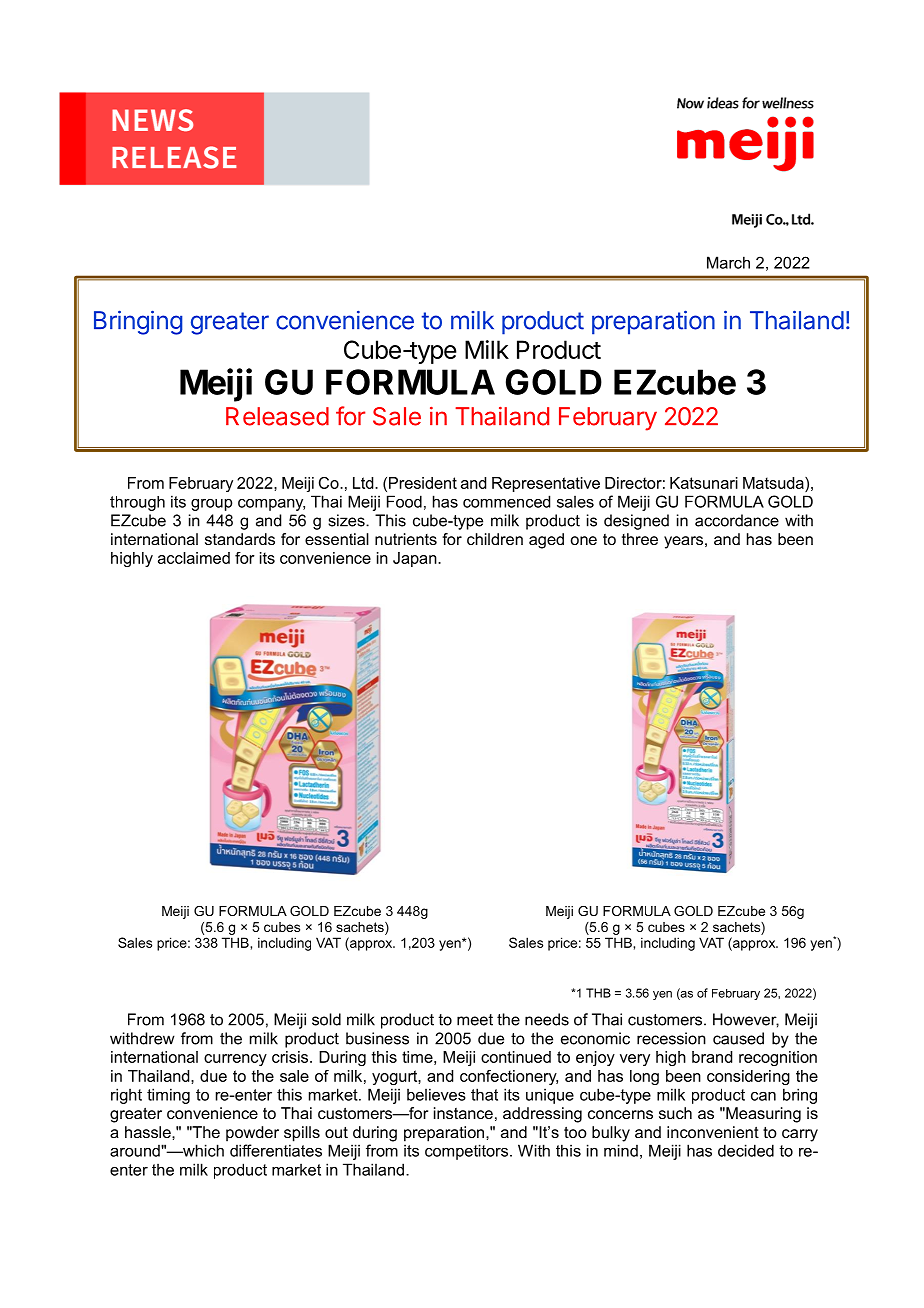 Image resolution: width=924 pixels, height=1308 pixels. I want to click on Matsuda, so click(774, 483).
